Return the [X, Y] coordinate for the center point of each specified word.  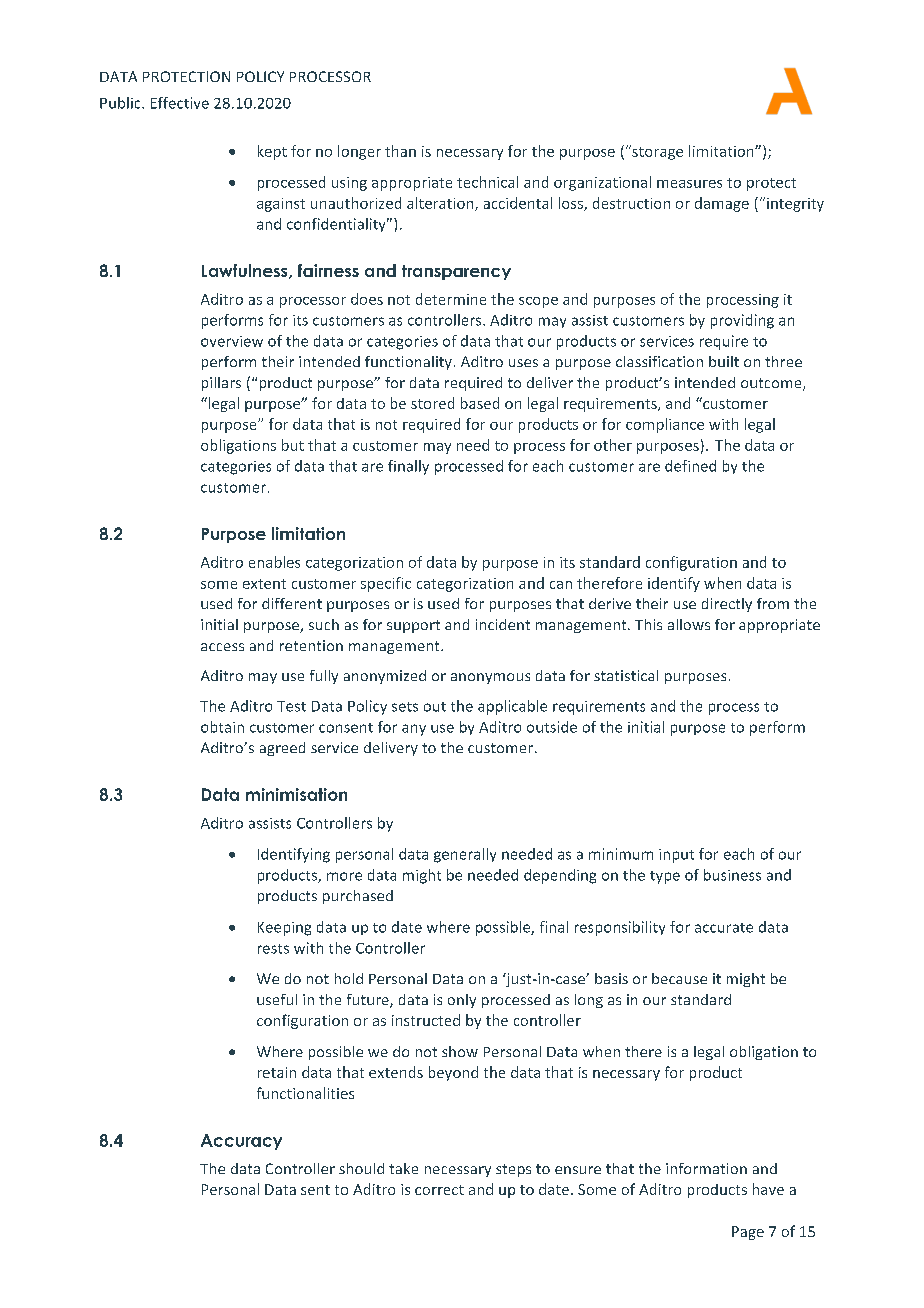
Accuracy [241, 1142]
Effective [180, 103]
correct [439, 1190]
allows [689, 624]
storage [656, 152]
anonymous [490, 678]
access [222, 647]
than [400, 151]
